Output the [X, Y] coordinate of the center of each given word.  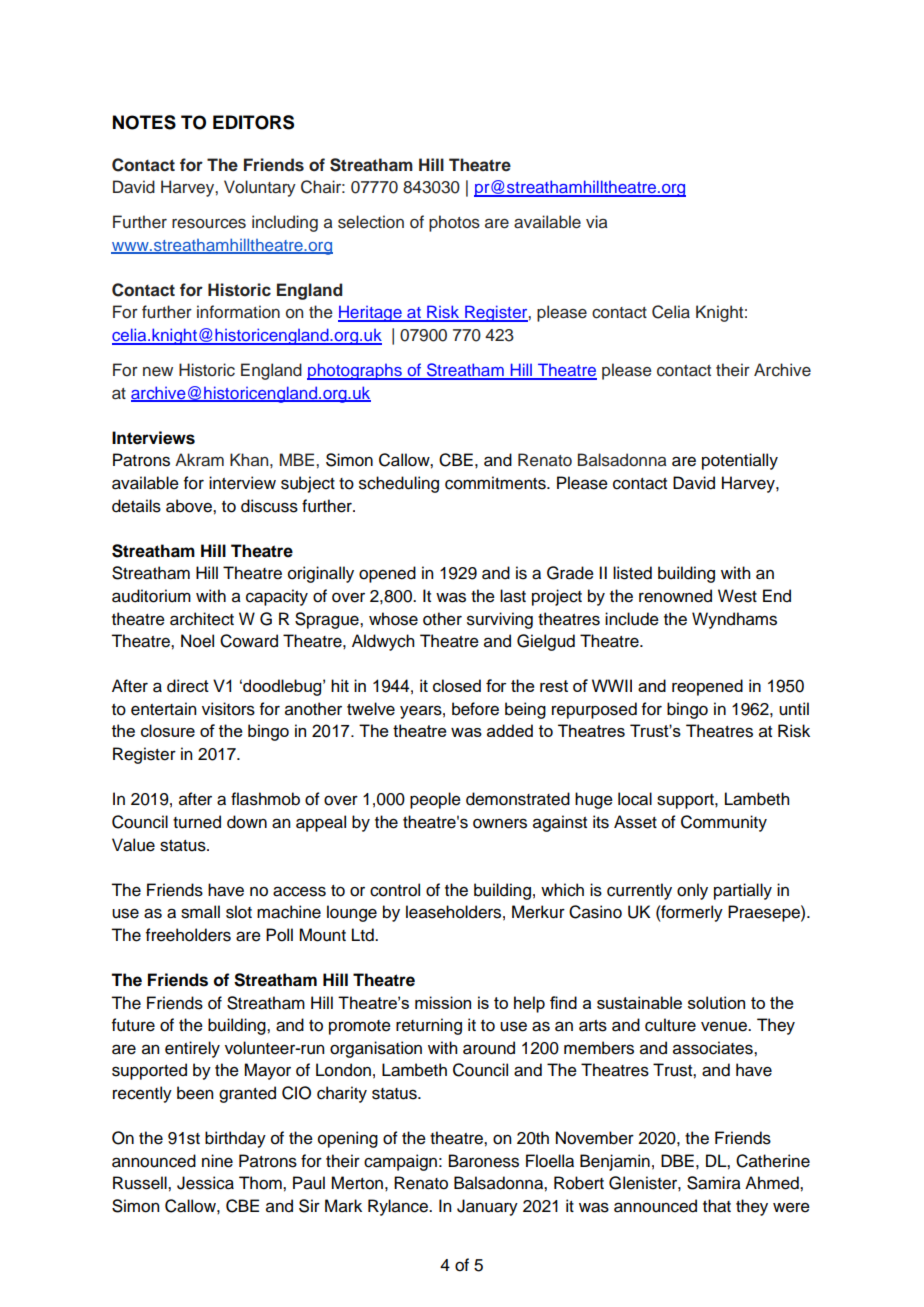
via [597, 221]
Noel [197, 641]
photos [454, 223]
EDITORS [253, 122]
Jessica [205, 1183]
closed [457, 685]
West [737, 596]
